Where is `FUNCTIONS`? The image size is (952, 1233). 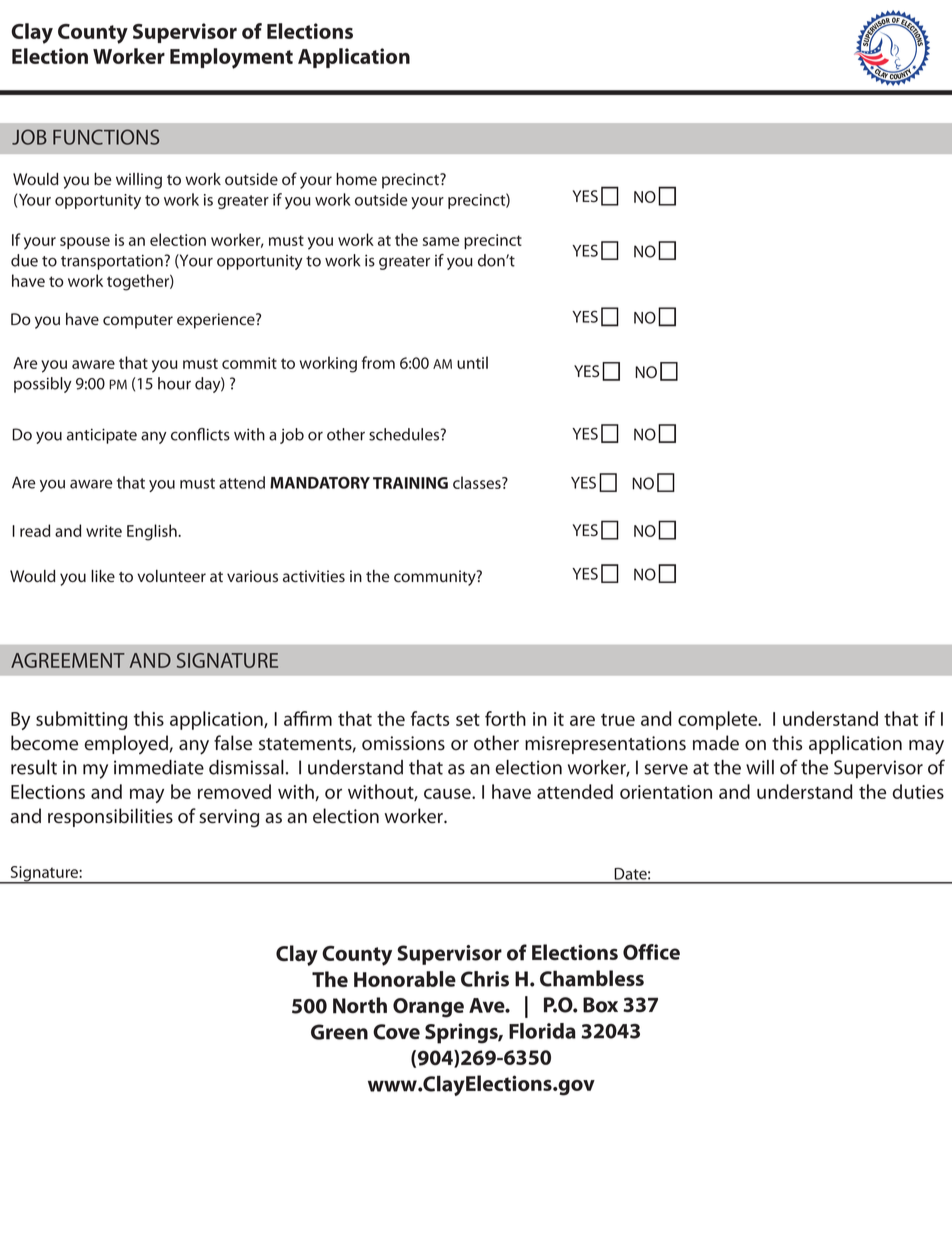 FUNCTIONS is located at coordinates (106, 137).
